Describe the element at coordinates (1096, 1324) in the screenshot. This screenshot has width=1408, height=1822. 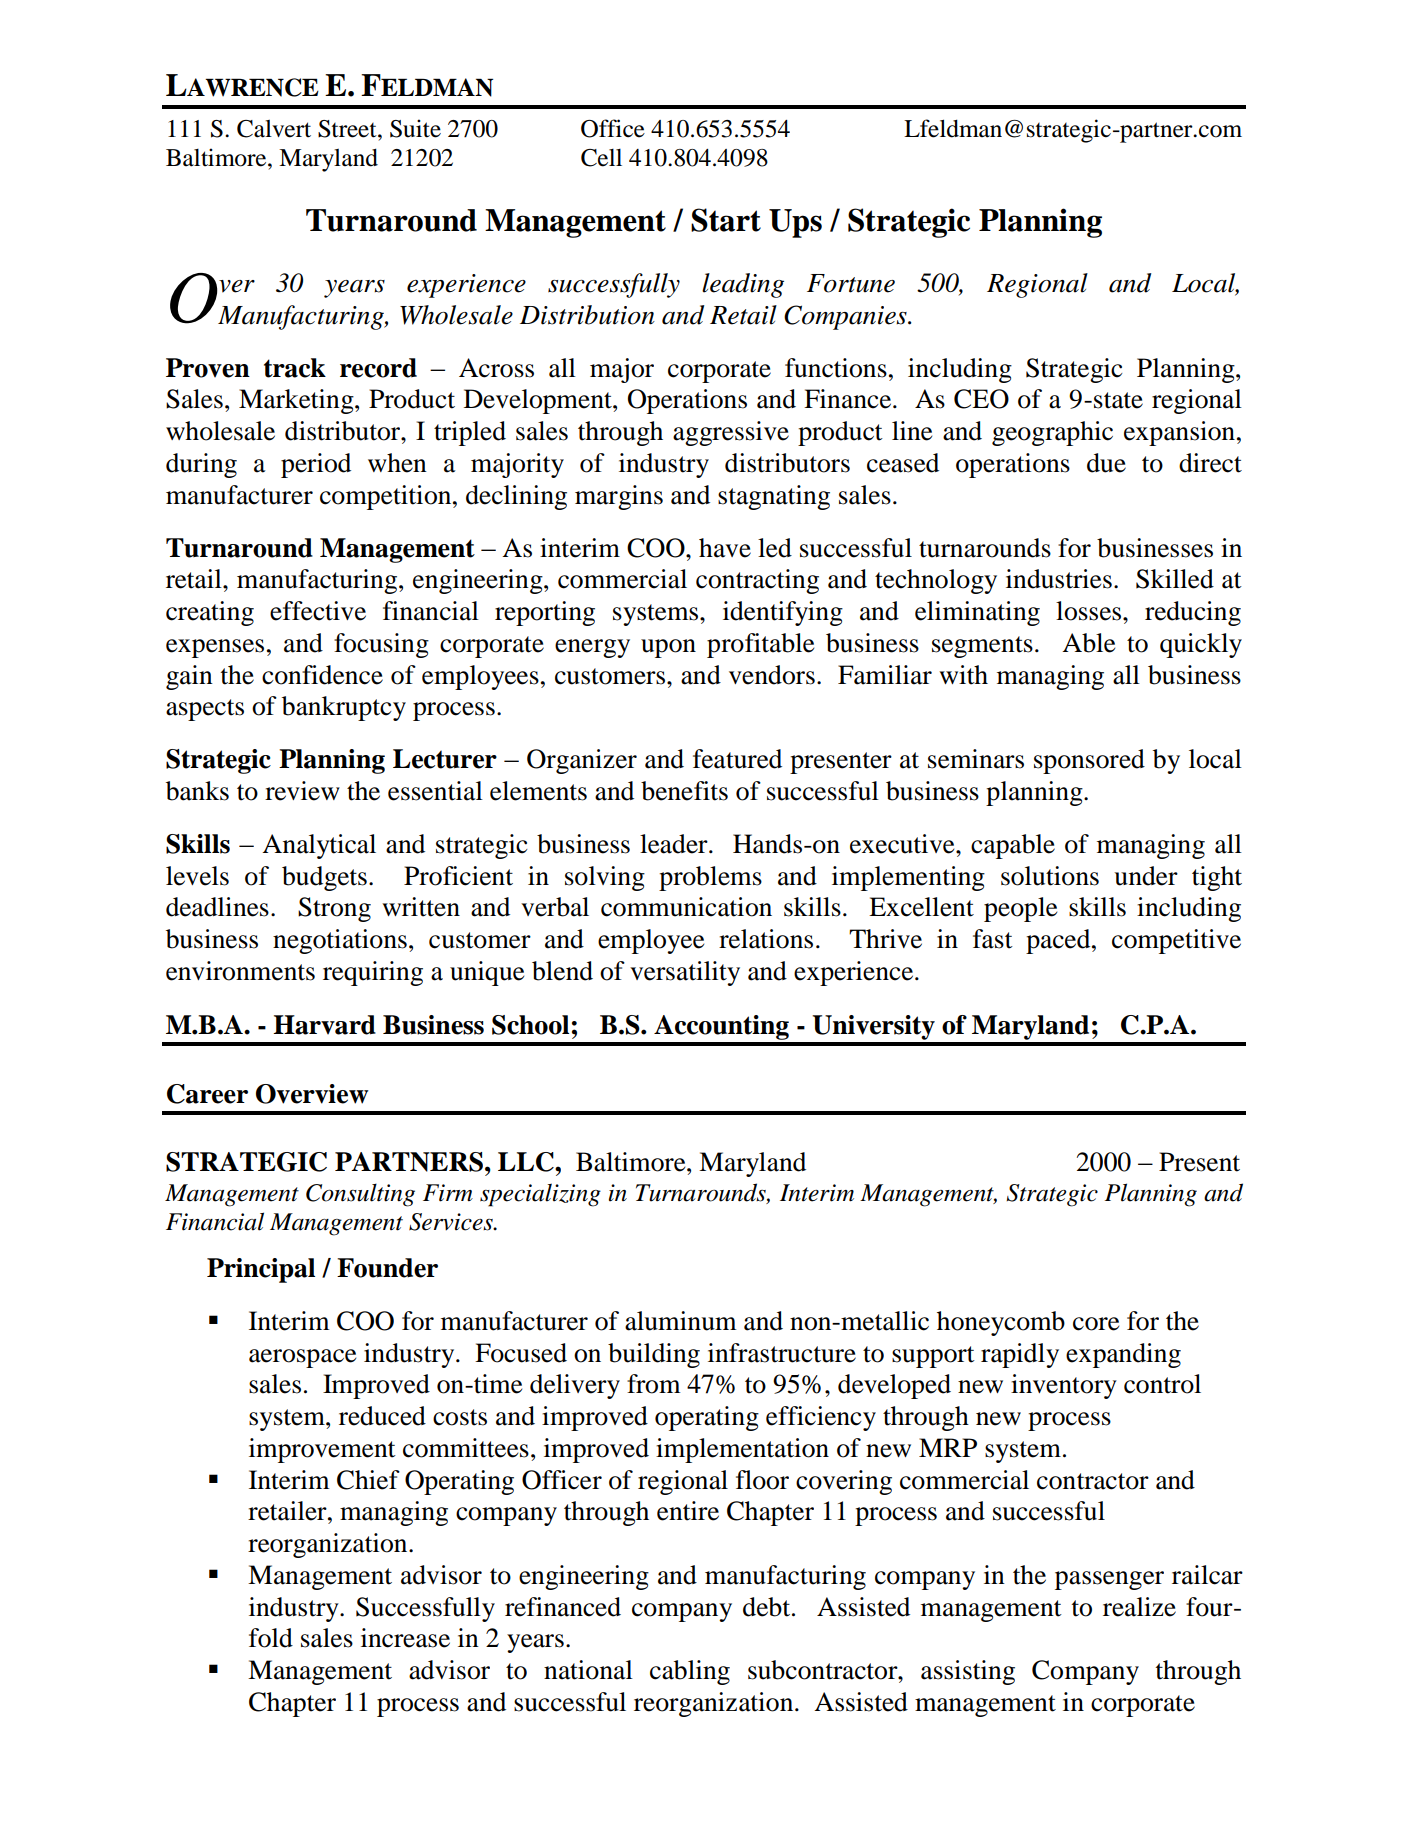
I see `core` at that location.
